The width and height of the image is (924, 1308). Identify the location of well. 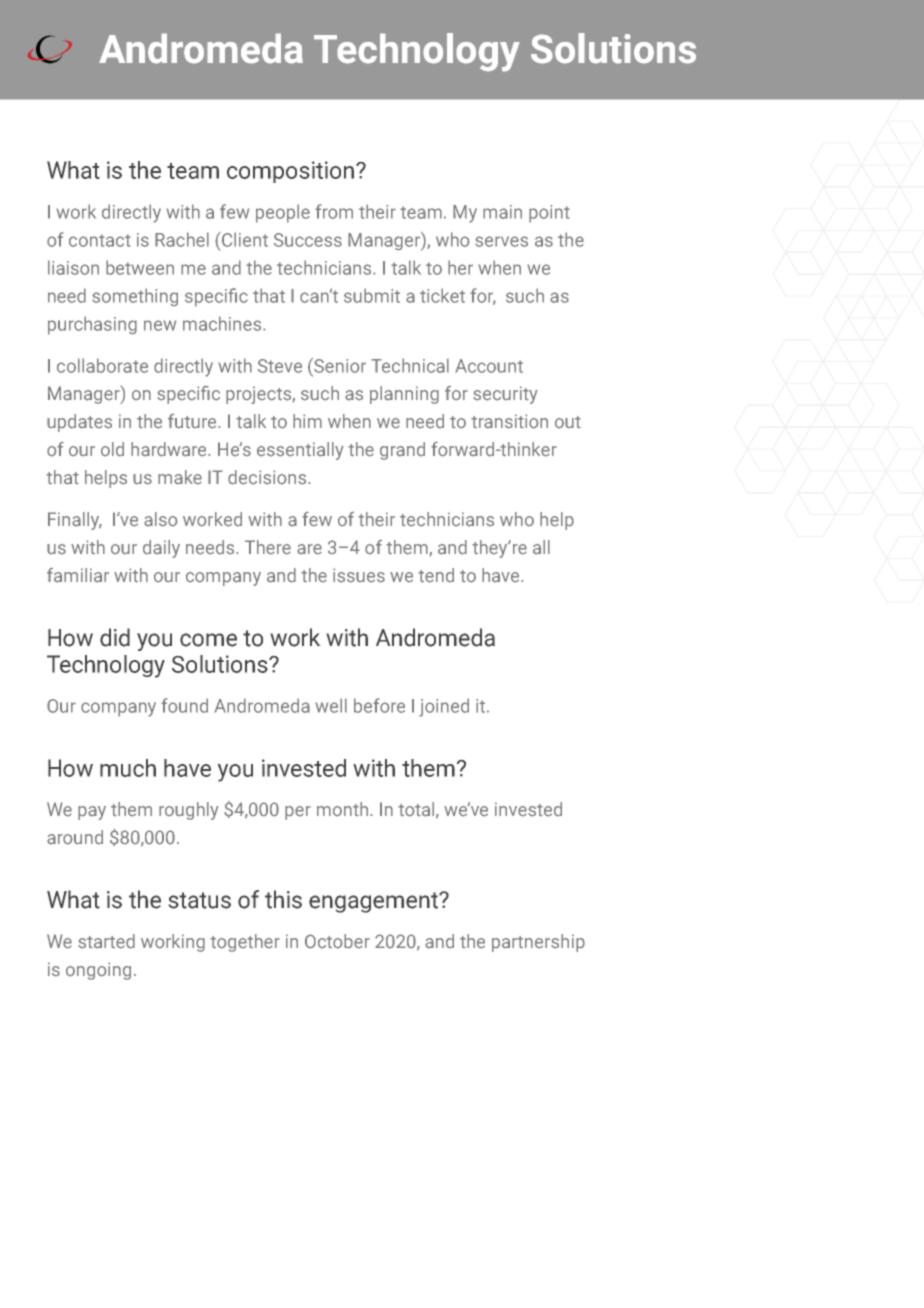
(331, 705).
